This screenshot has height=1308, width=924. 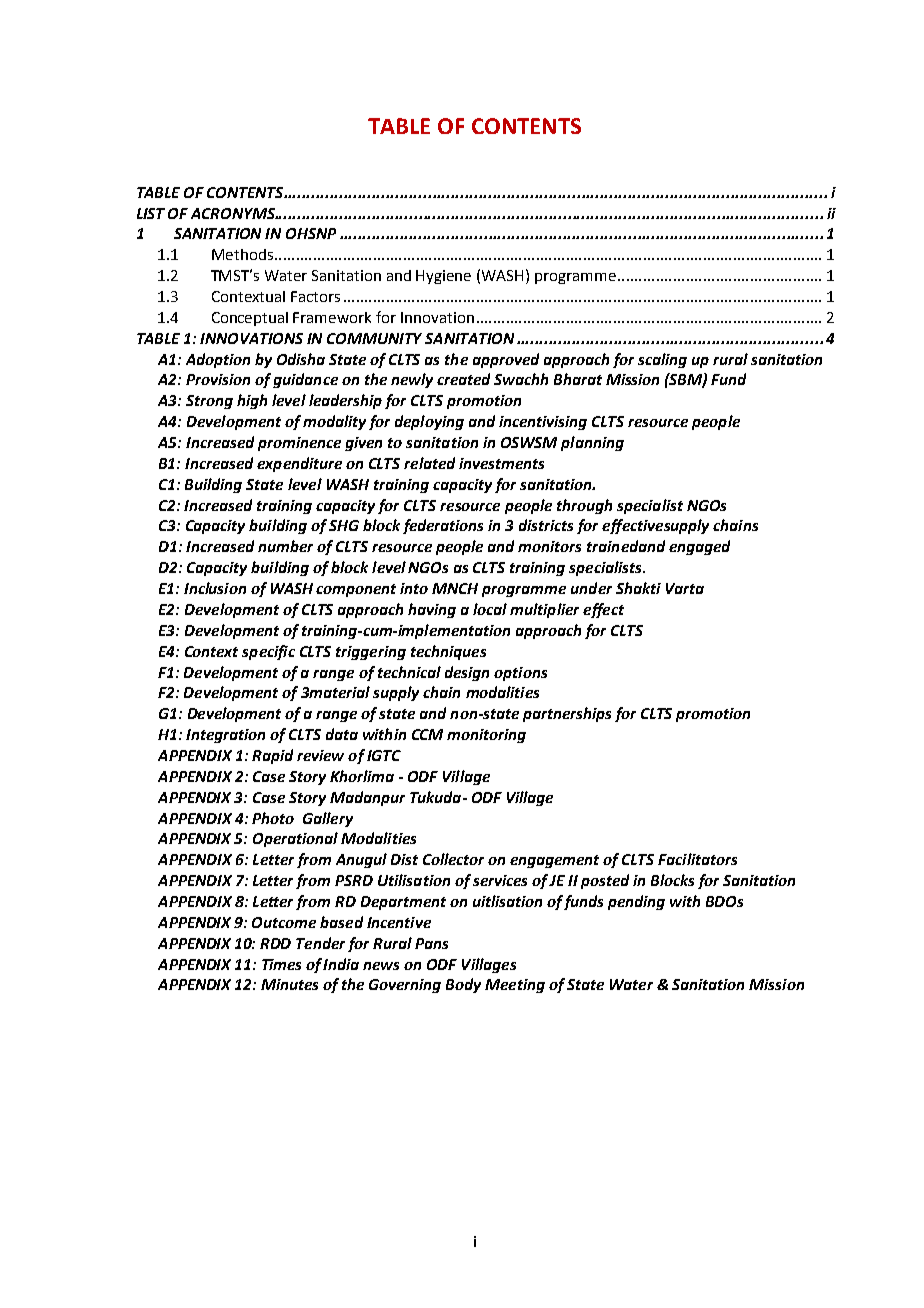 I want to click on Times, so click(x=281, y=964).
